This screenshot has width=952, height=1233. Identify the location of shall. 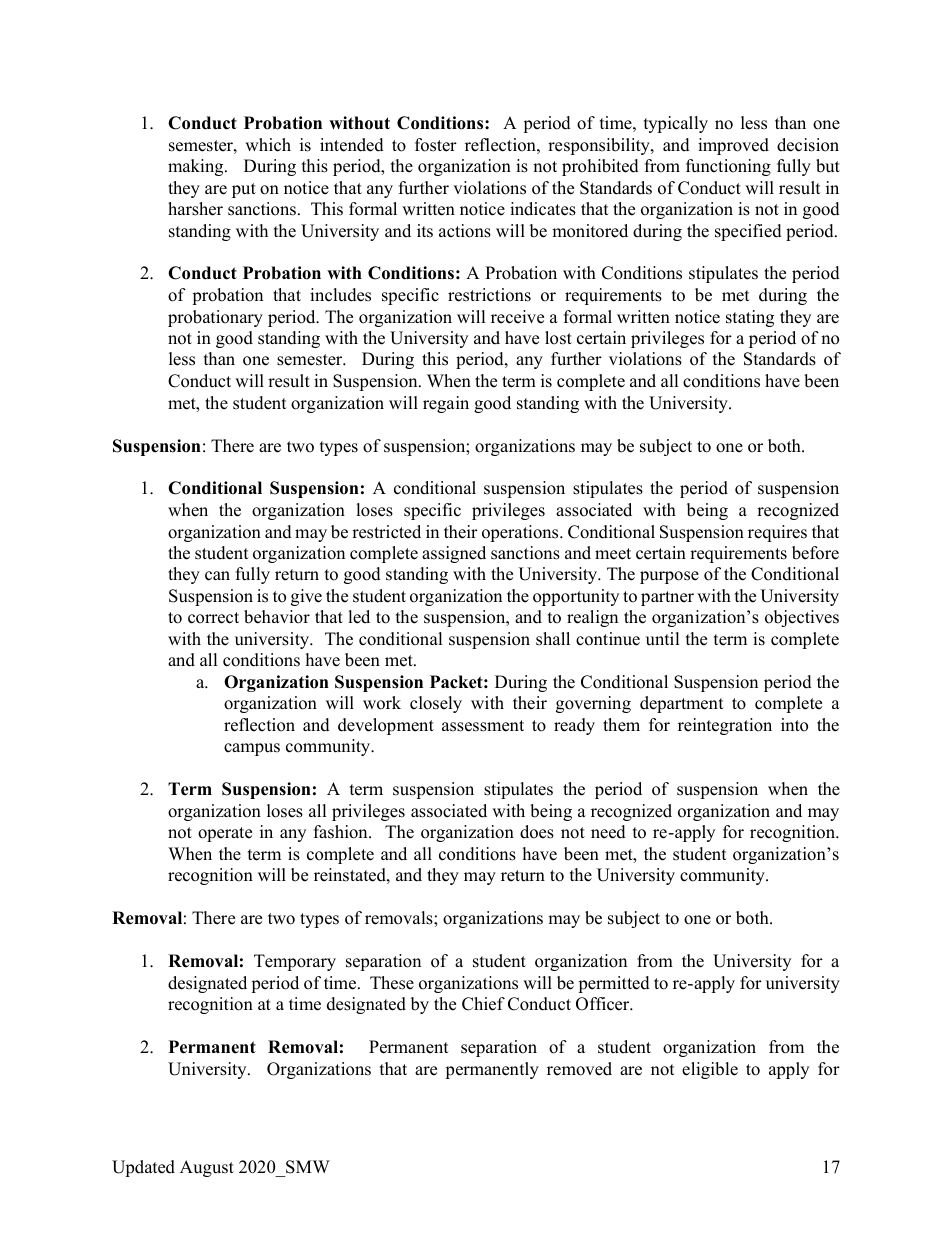
(553, 639).
